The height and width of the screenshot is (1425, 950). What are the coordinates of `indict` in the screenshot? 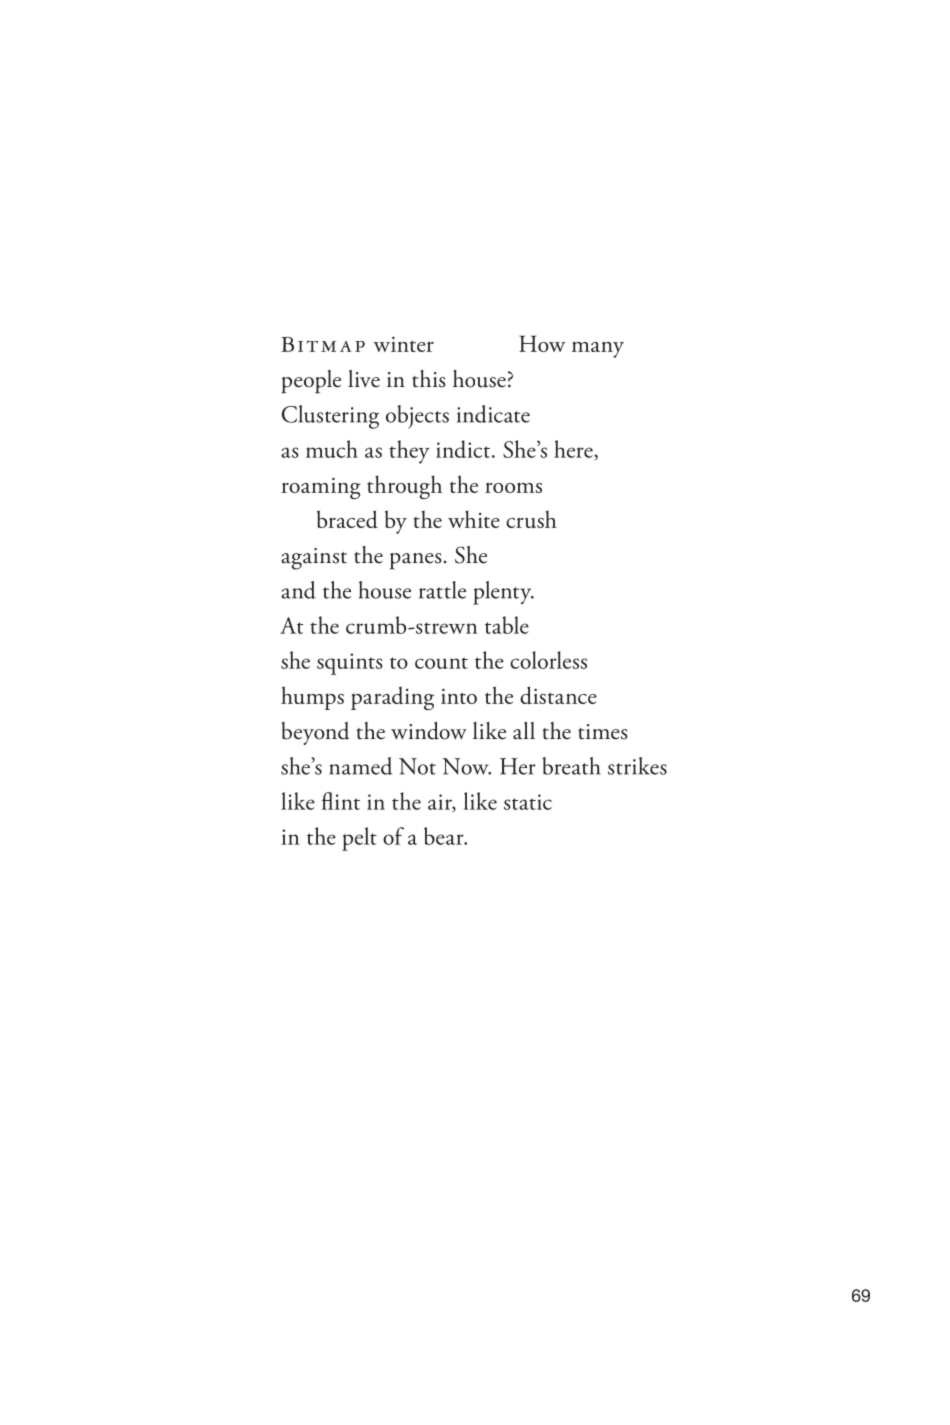 It's located at (464, 449).
